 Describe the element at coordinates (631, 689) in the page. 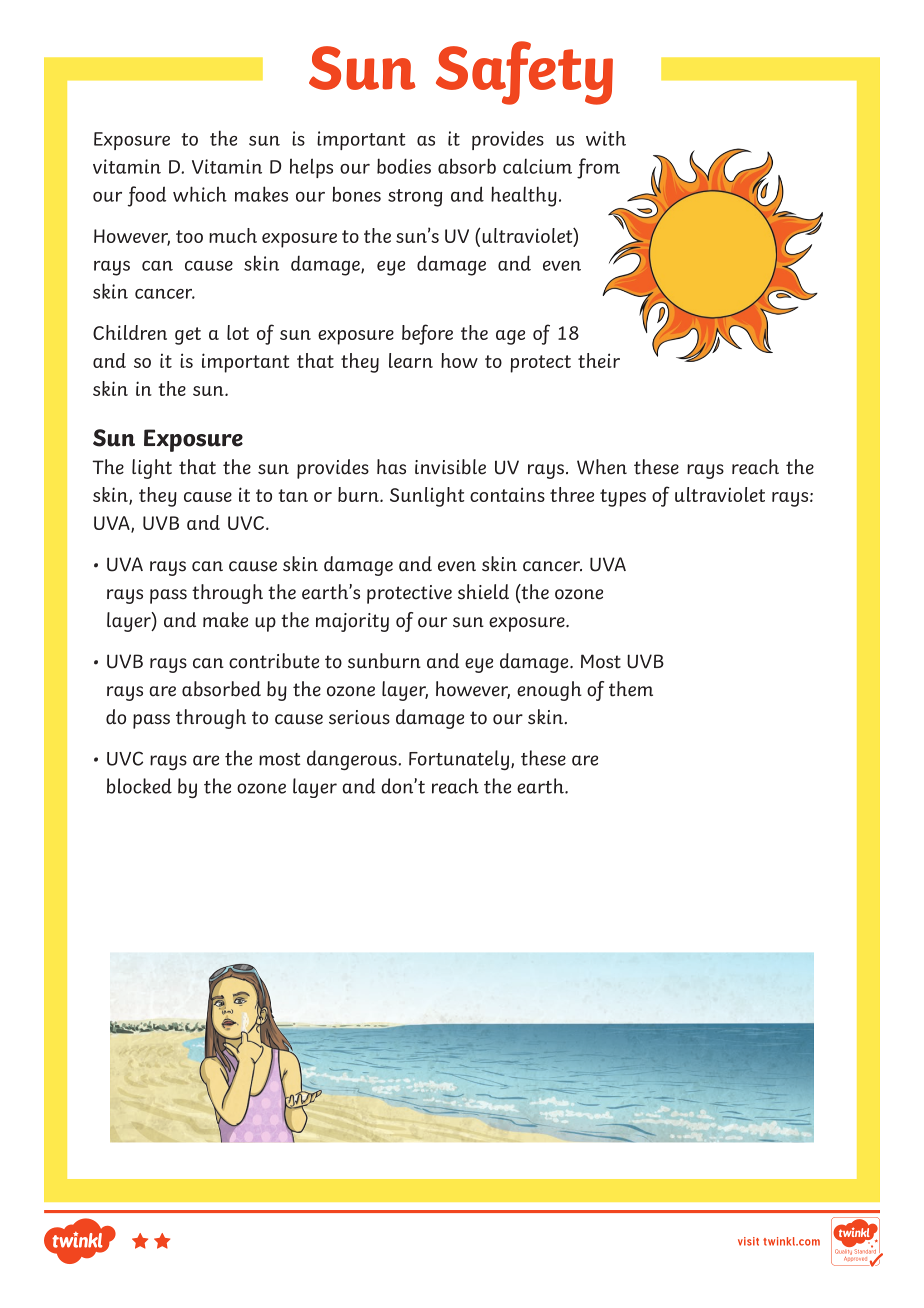

I see `them` at that location.
